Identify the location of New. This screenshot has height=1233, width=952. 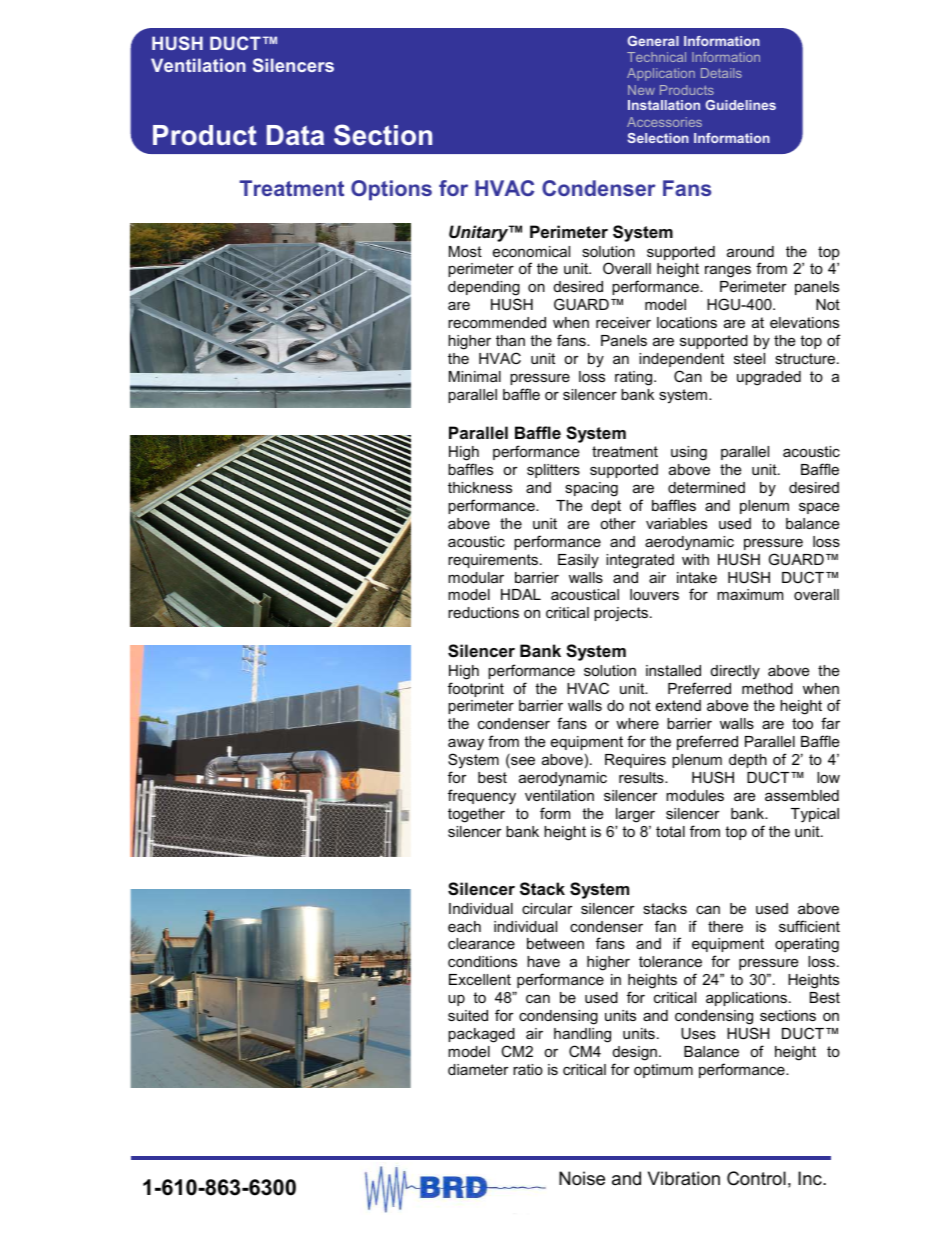
(641, 90).
